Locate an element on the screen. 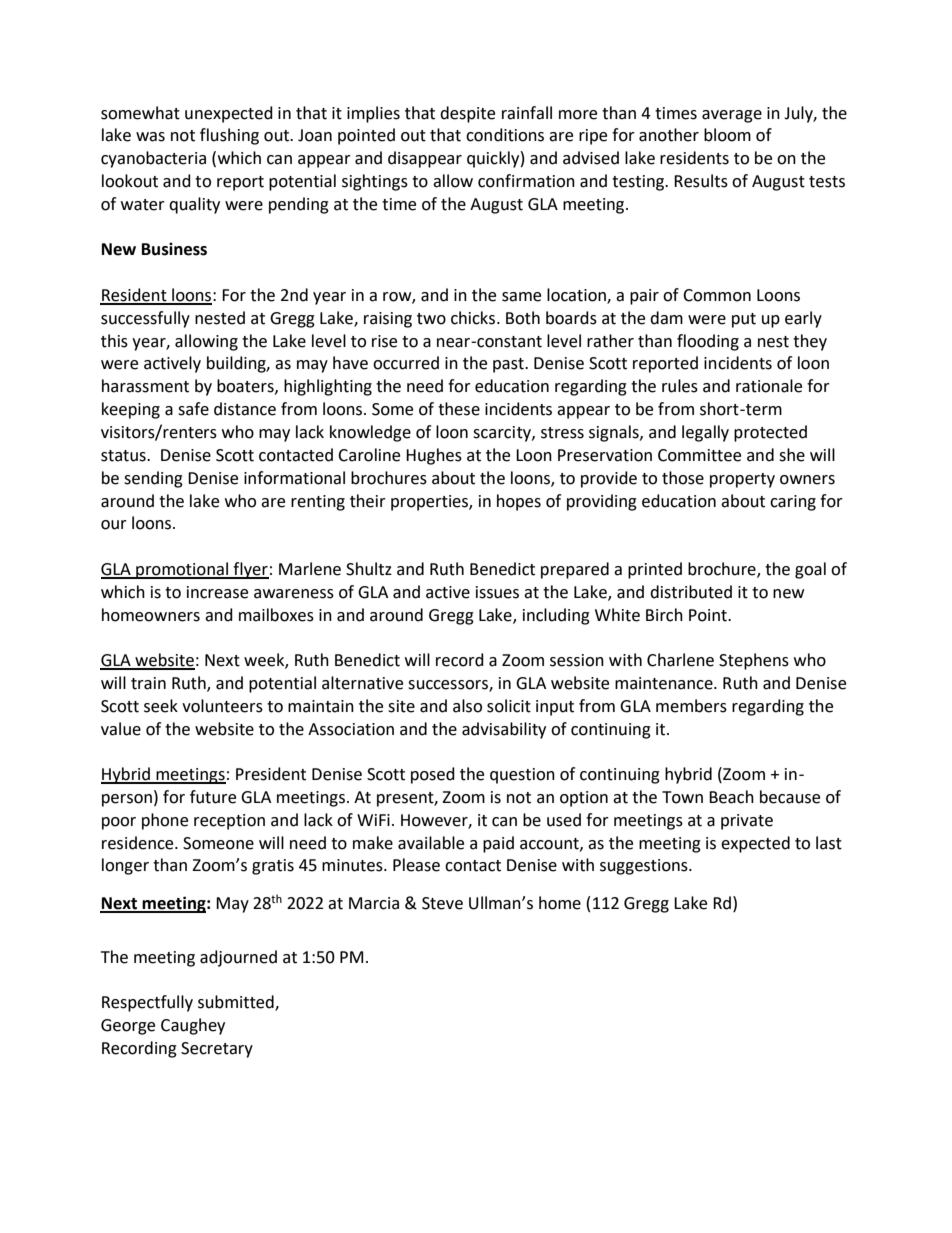 The image size is (952, 1233). bloom is located at coordinates (727, 135).
